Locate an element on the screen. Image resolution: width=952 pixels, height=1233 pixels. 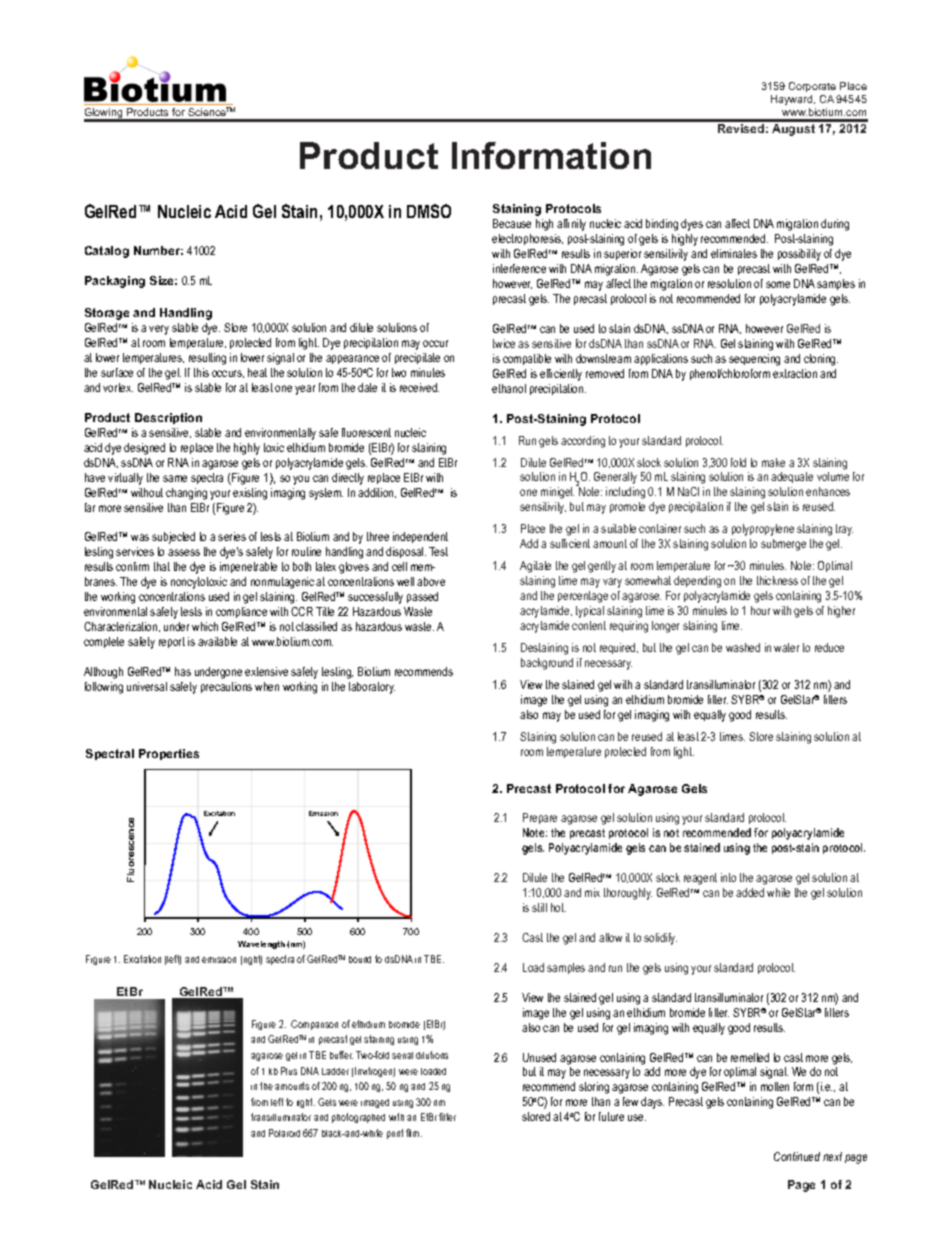
which is located at coordinates (205, 626).
